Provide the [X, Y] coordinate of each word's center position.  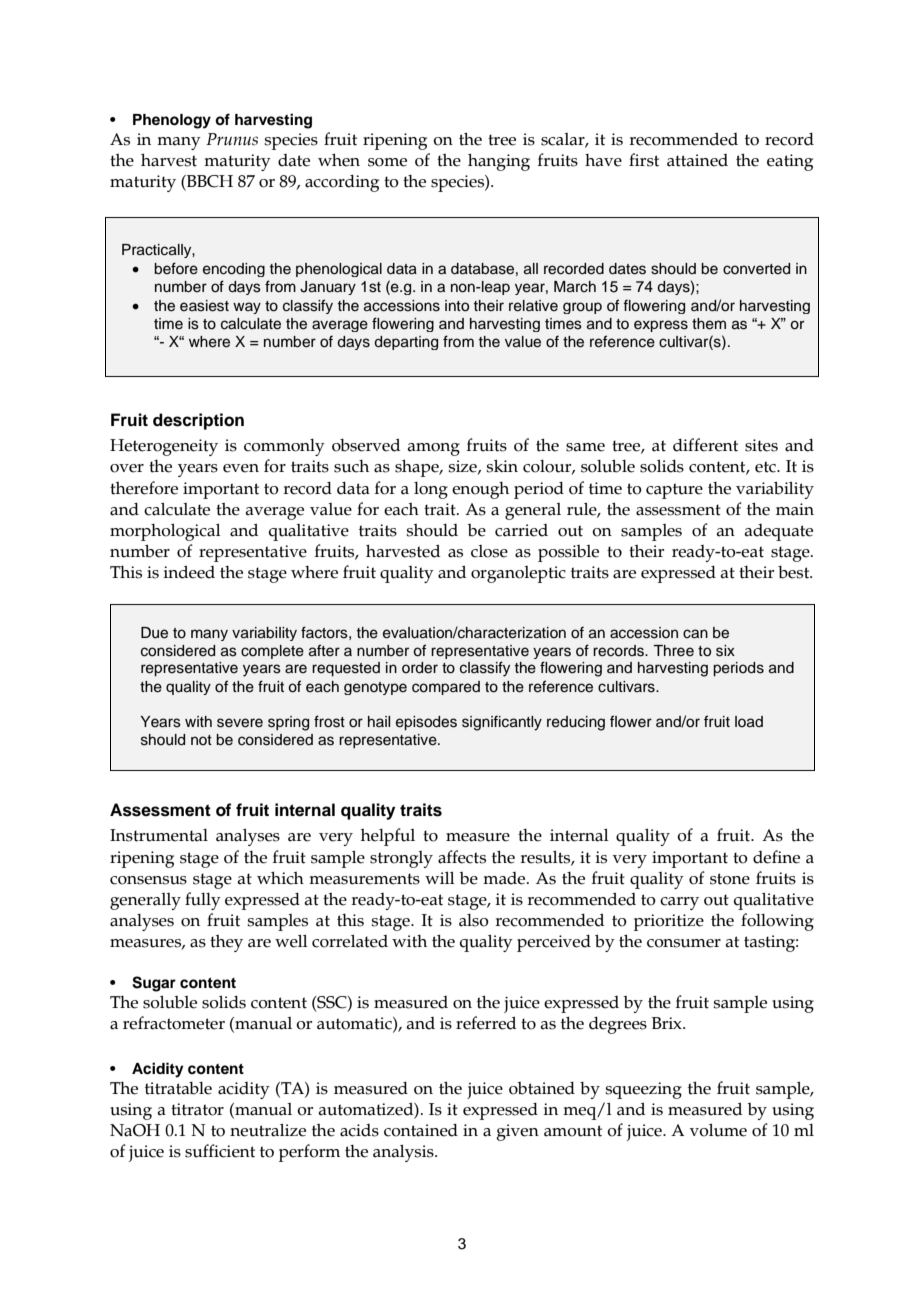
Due [154, 633]
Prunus [232, 139]
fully [203, 901]
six [725, 651]
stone [730, 879]
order [420, 668]
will [440, 877]
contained [421, 1130]
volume [718, 1130]
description [198, 421]
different [705, 445]
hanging [499, 162]
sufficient [220, 1151]
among [433, 449]
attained [697, 160]
